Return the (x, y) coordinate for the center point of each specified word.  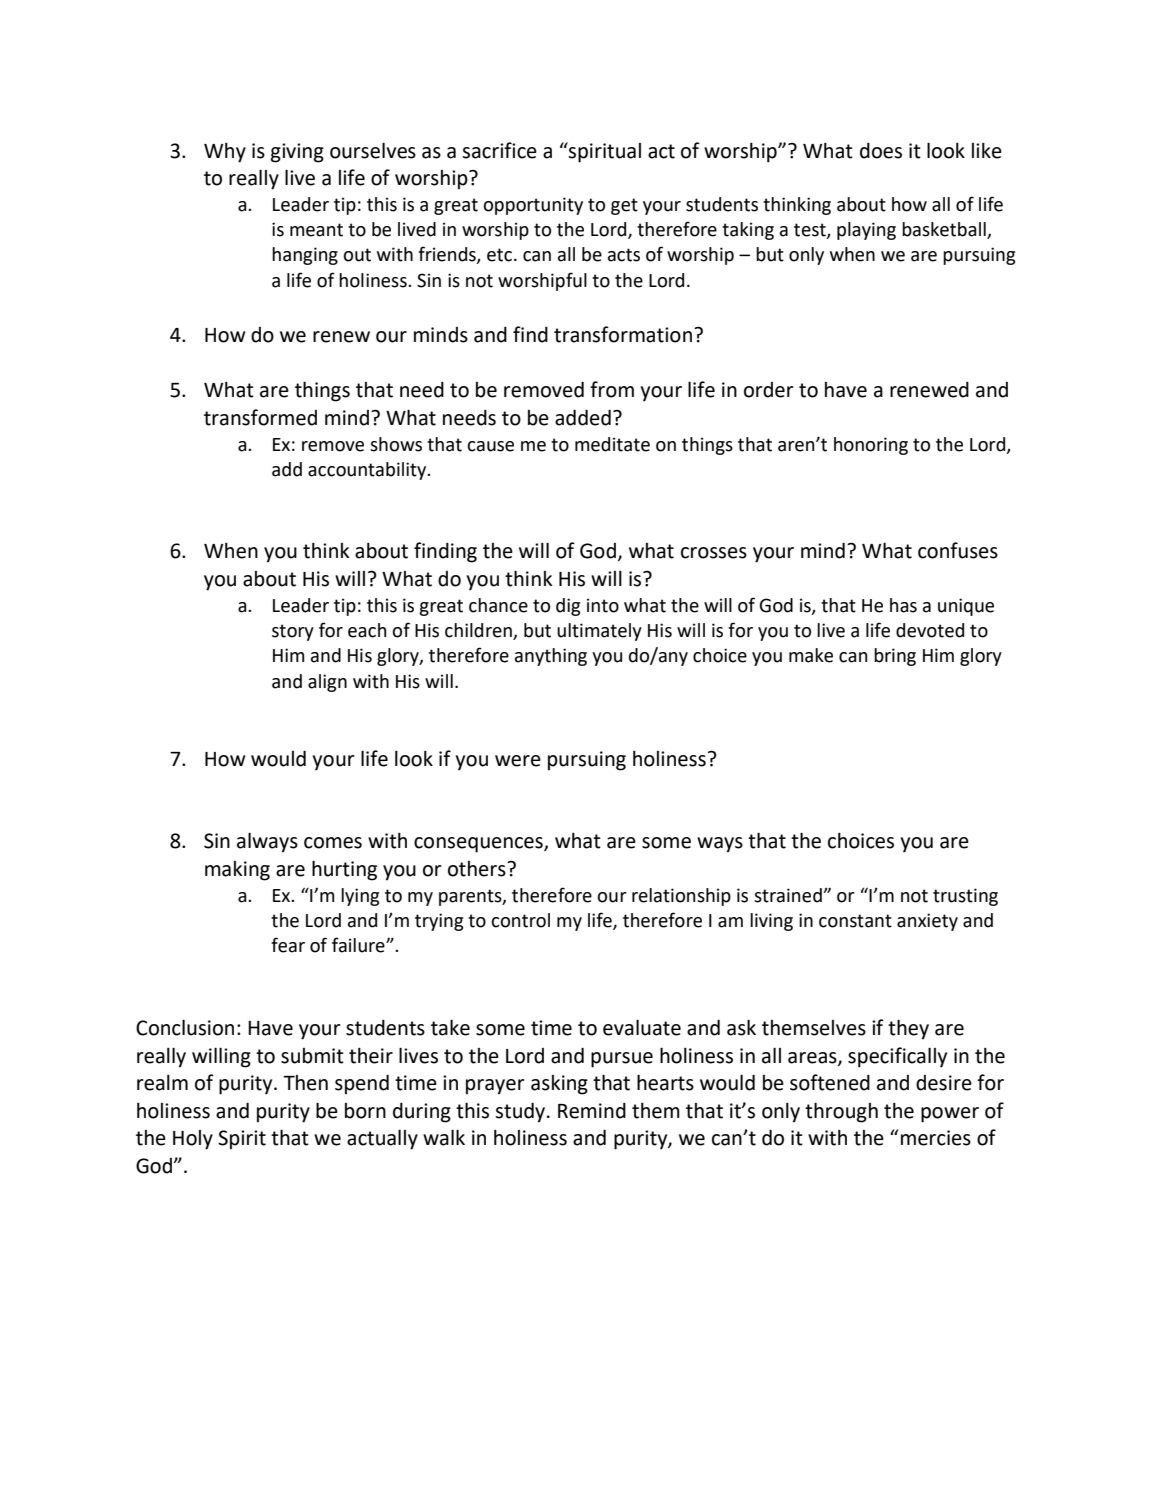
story (293, 632)
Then (305, 1083)
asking (559, 1085)
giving (297, 153)
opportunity (533, 206)
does (881, 151)
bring (895, 657)
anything (551, 657)
